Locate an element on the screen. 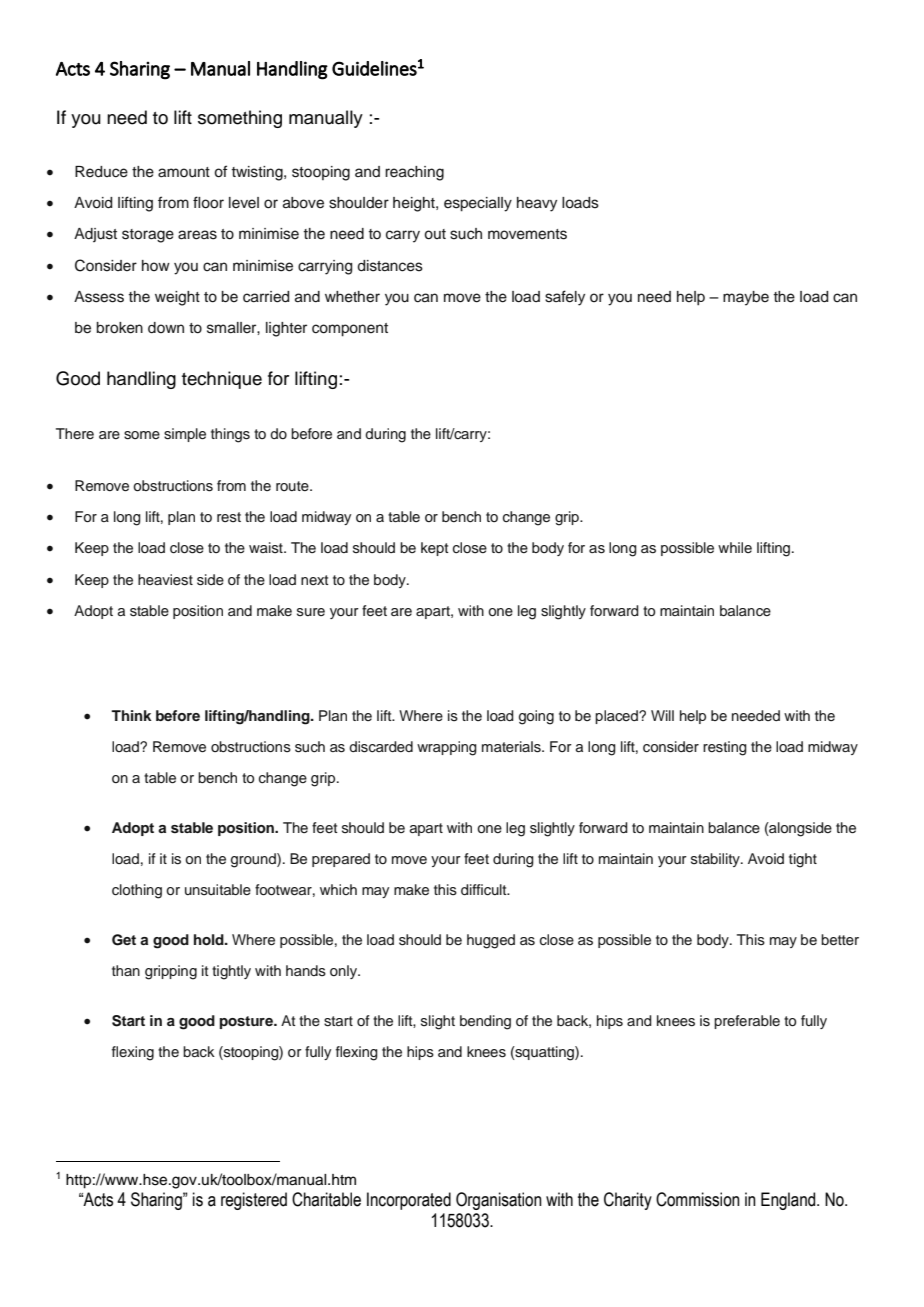 This screenshot has width=924, height=1307. preferable is located at coordinates (747, 1022).
